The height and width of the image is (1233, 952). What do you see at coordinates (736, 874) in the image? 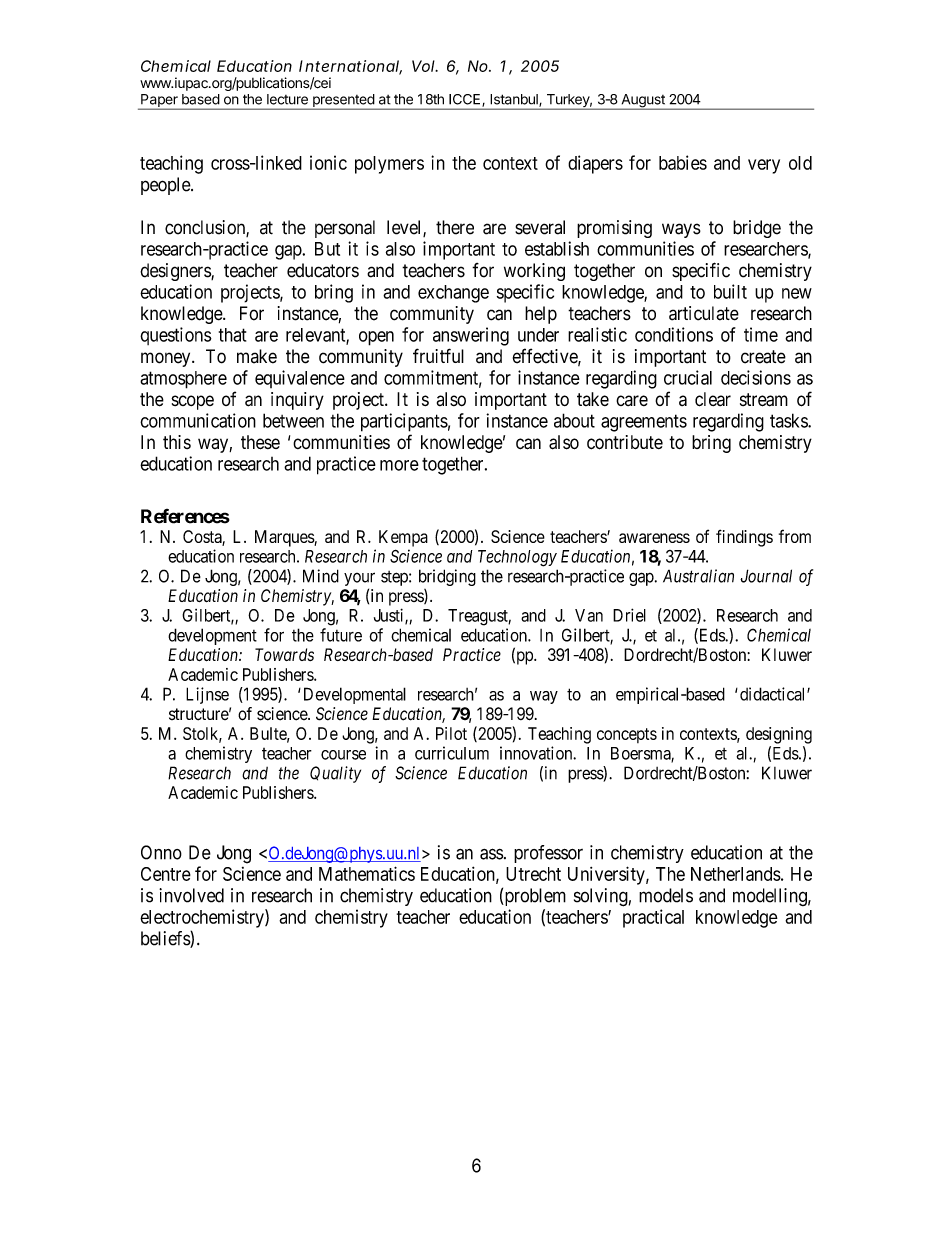
I see `Netherlands` at bounding box center [736, 874].
